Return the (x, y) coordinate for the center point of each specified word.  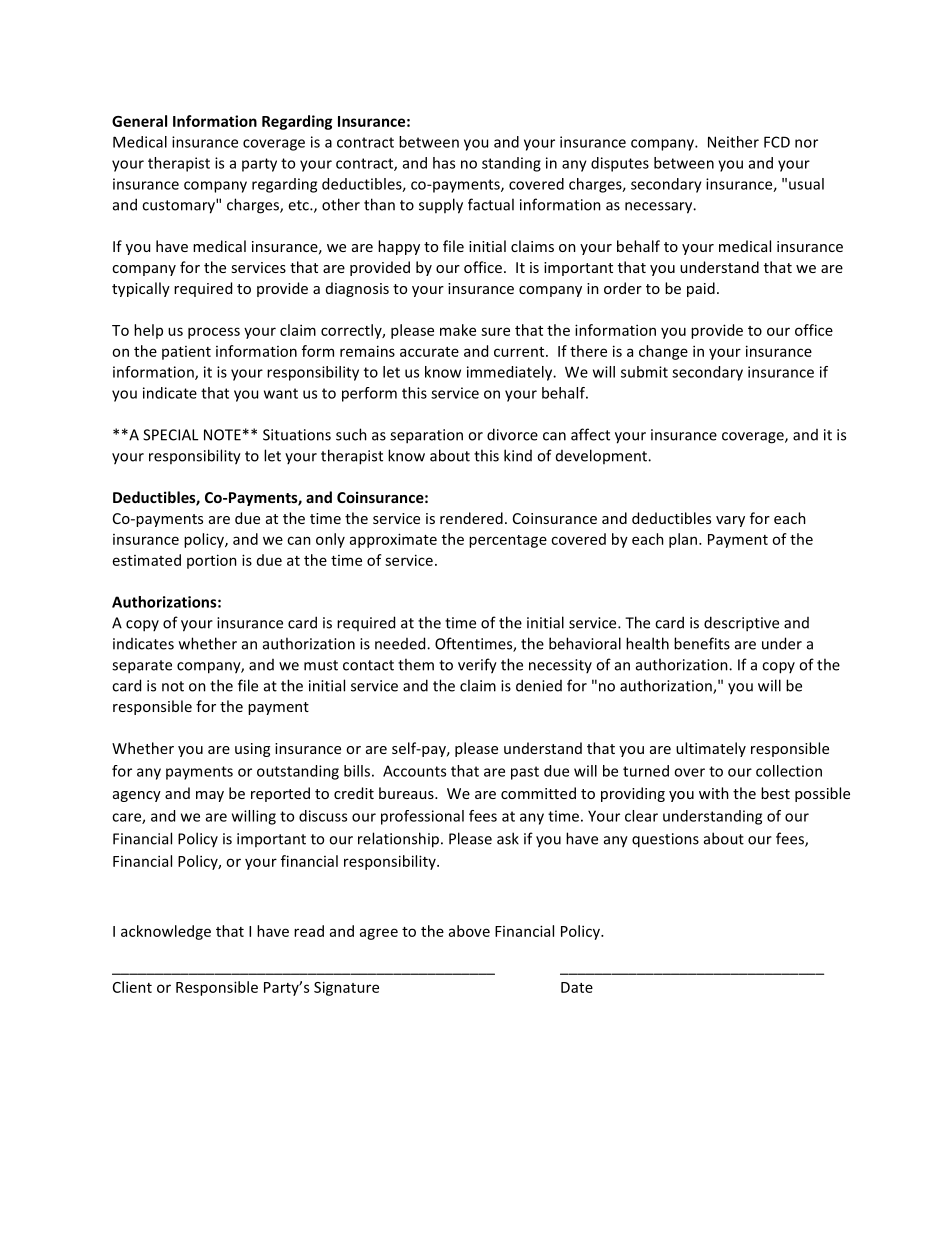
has (444, 163)
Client (132, 987)
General (139, 121)
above (469, 931)
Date (577, 987)
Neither (733, 142)
